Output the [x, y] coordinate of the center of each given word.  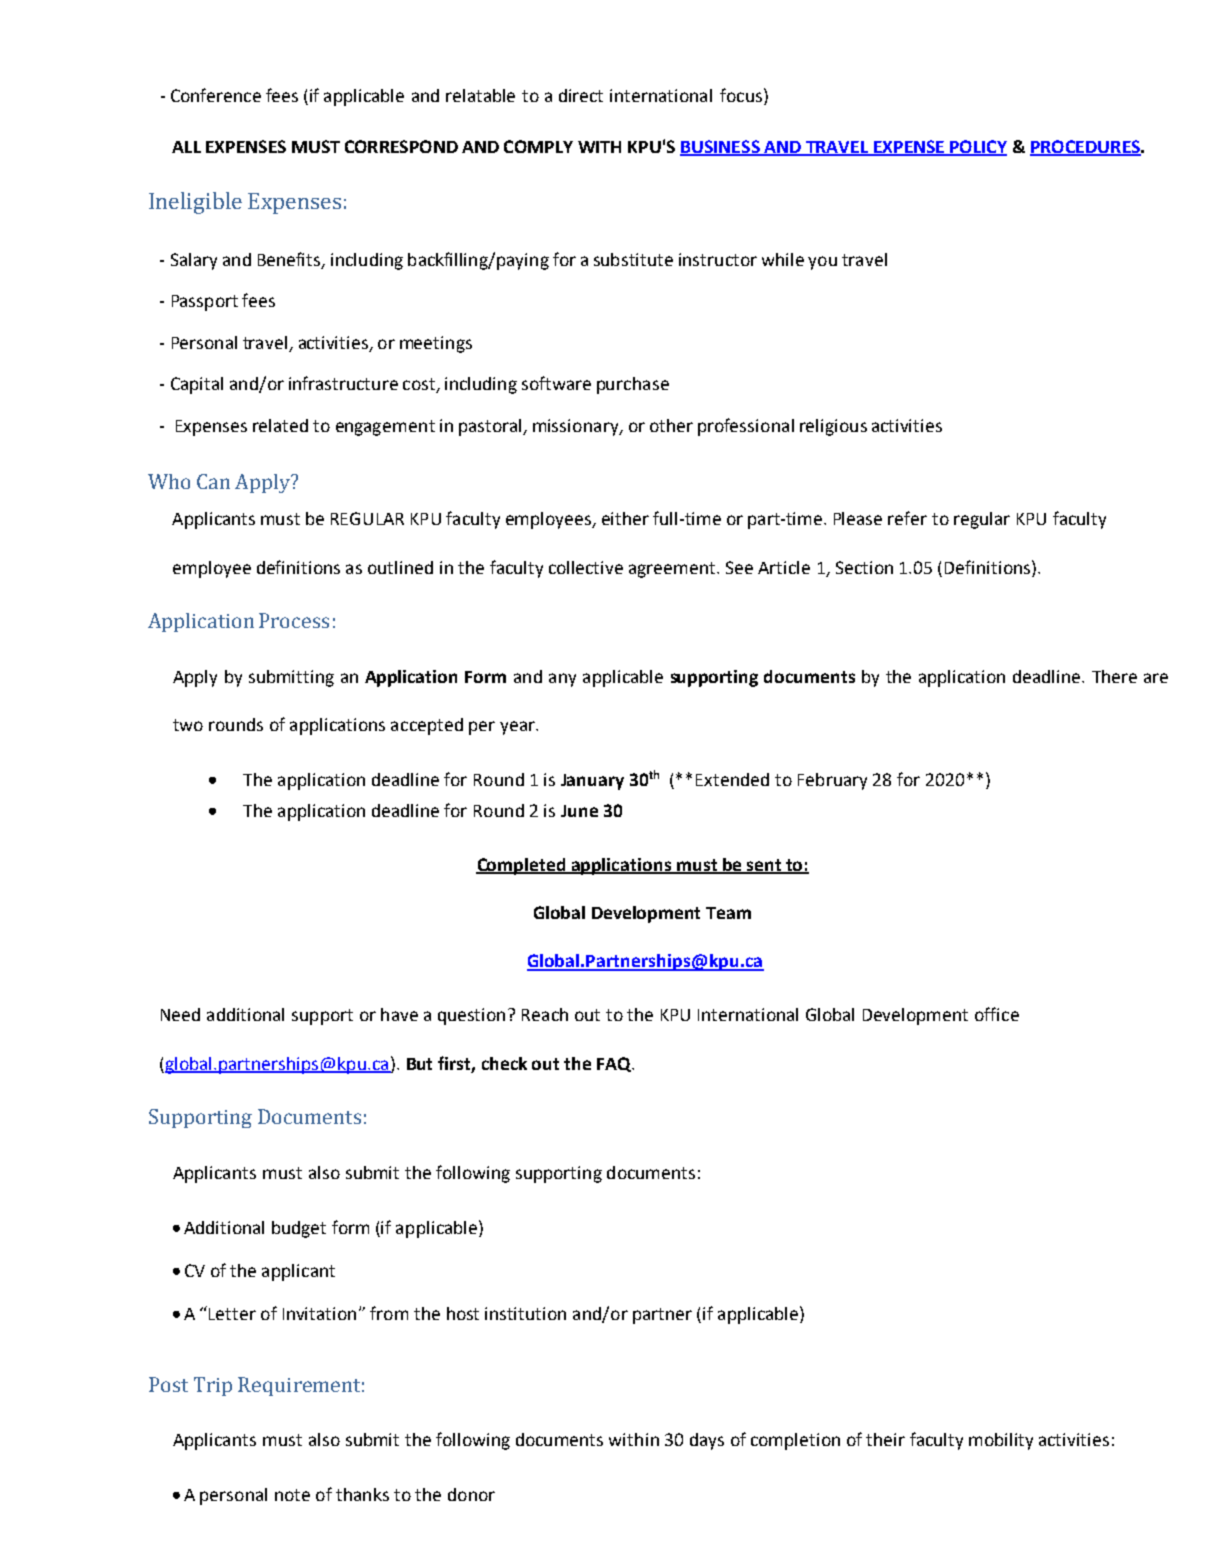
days [707, 1441]
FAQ [615, 1064]
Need [180, 1014]
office [997, 1014]
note [292, 1495]
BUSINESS [721, 147]
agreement [673, 570]
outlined [400, 567]
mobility [1001, 1441]
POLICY [977, 147]
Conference [216, 95]
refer [907, 518]
